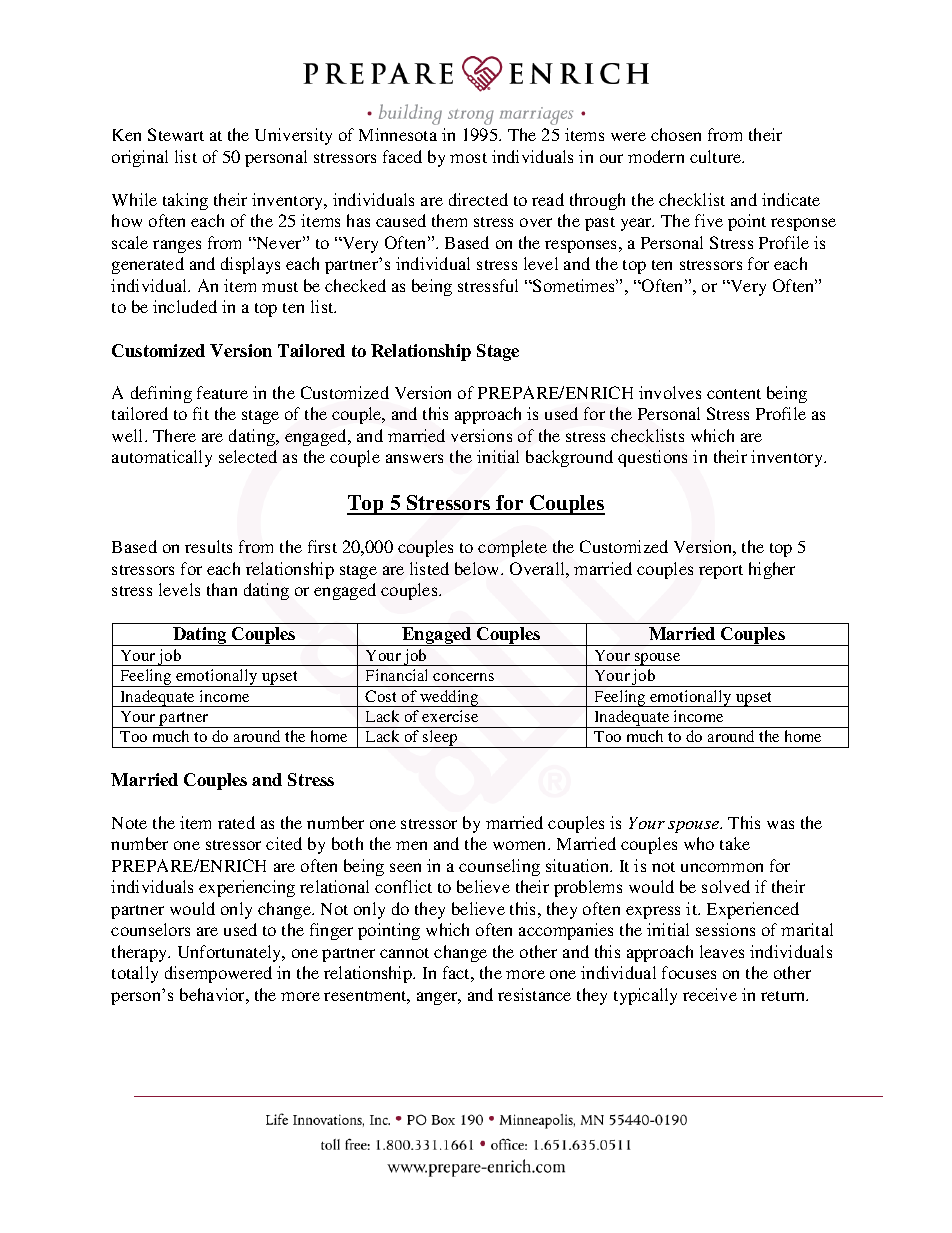 The width and height of the document is (952, 1233). Describe the element at coordinates (449, 698) in the document. I see `wedding` at that location.
